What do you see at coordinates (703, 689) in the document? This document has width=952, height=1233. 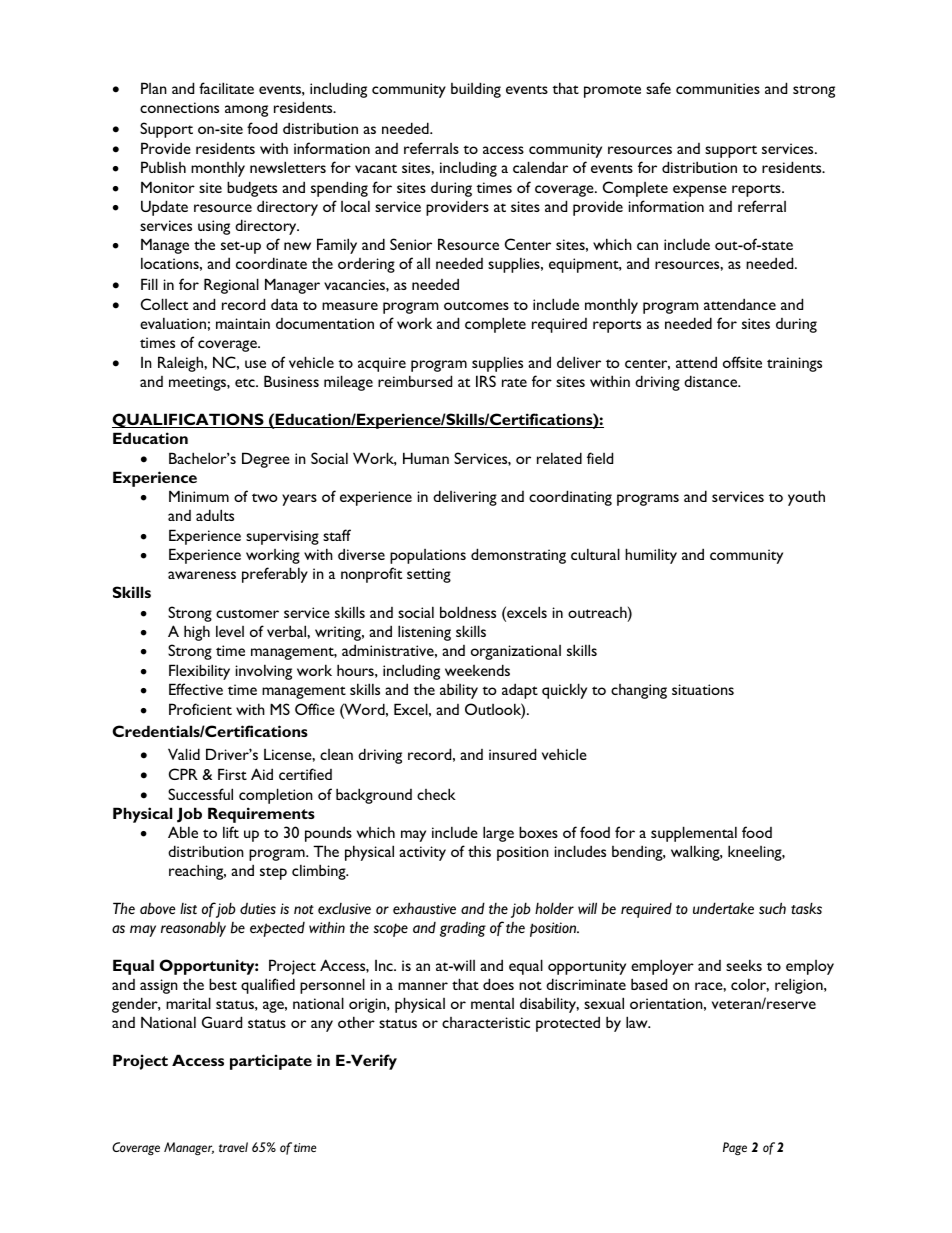 I see `situations` at bounding box center [703, 689].
